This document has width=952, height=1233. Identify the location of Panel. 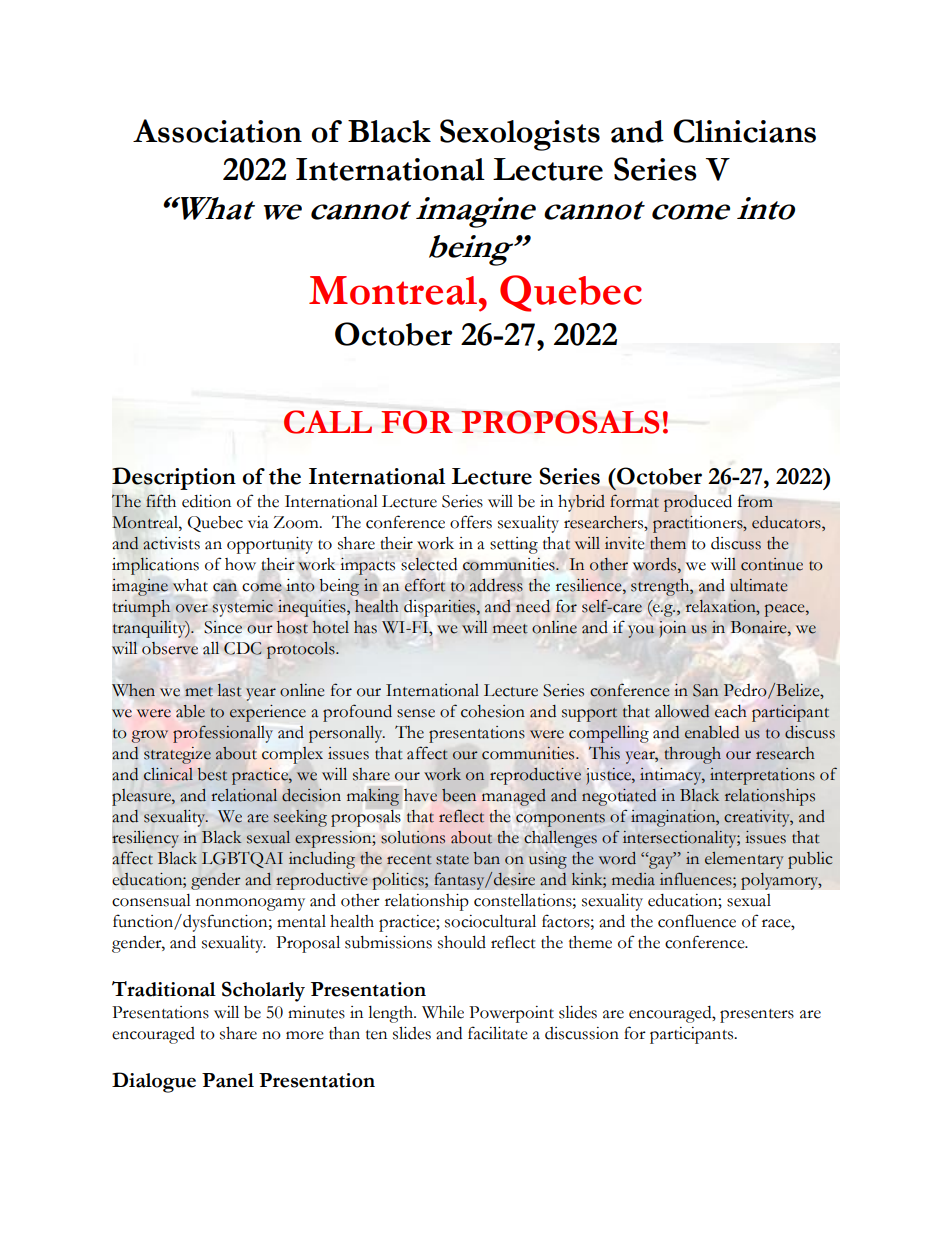
(228, 1080).
